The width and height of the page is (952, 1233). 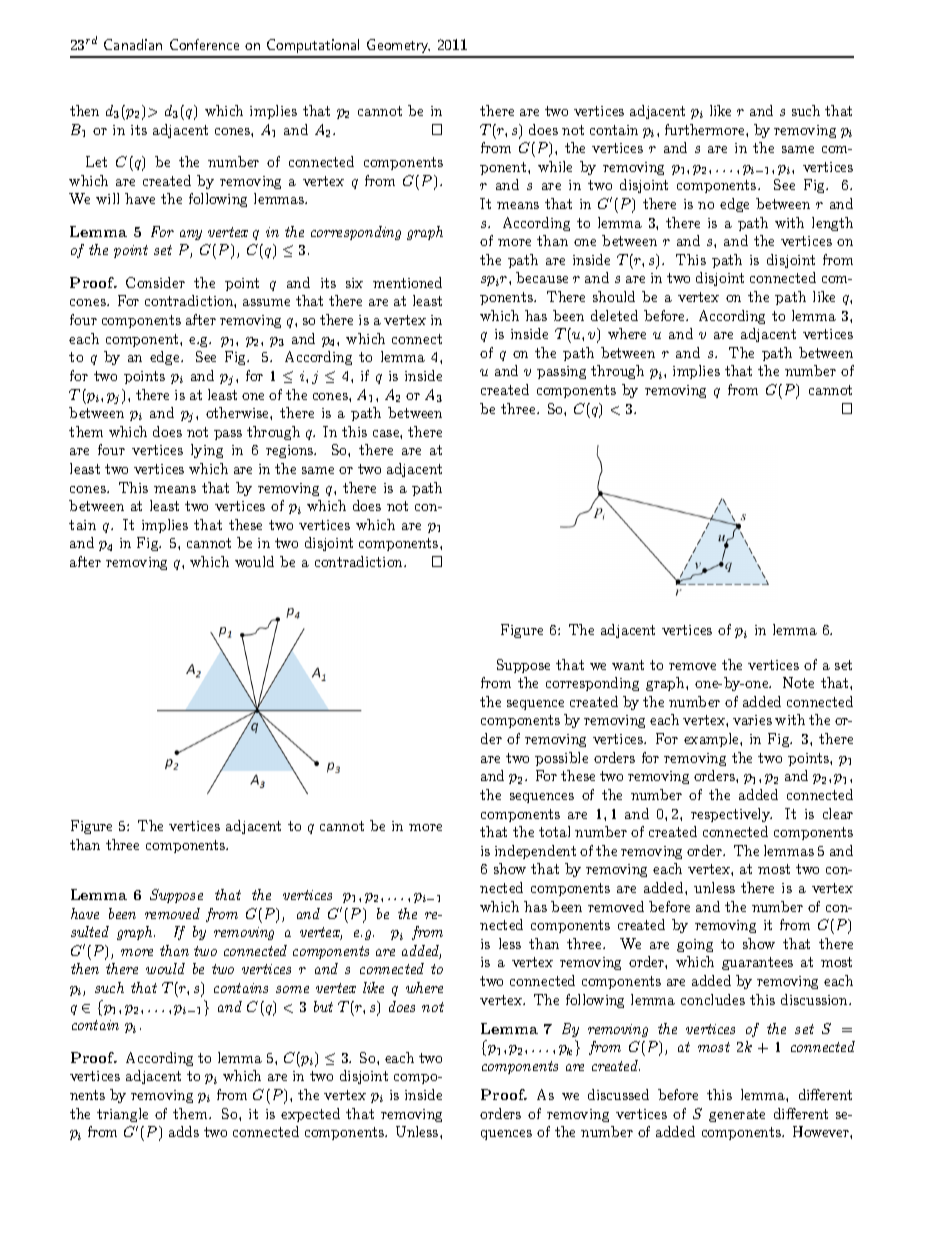 I want to click on because, so click(x=542, y=277).
